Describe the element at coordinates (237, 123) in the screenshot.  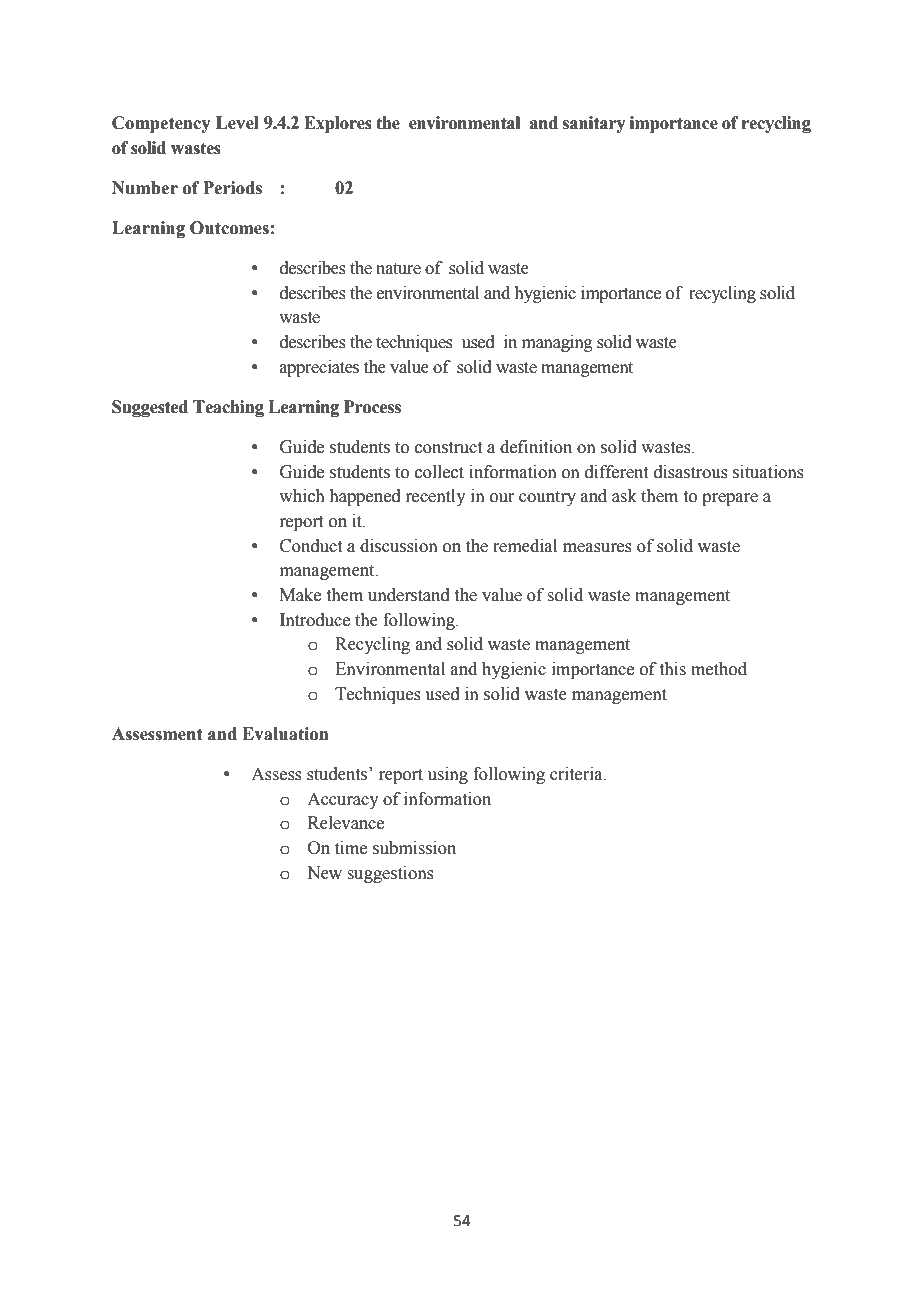
I see `Level` at that location.
